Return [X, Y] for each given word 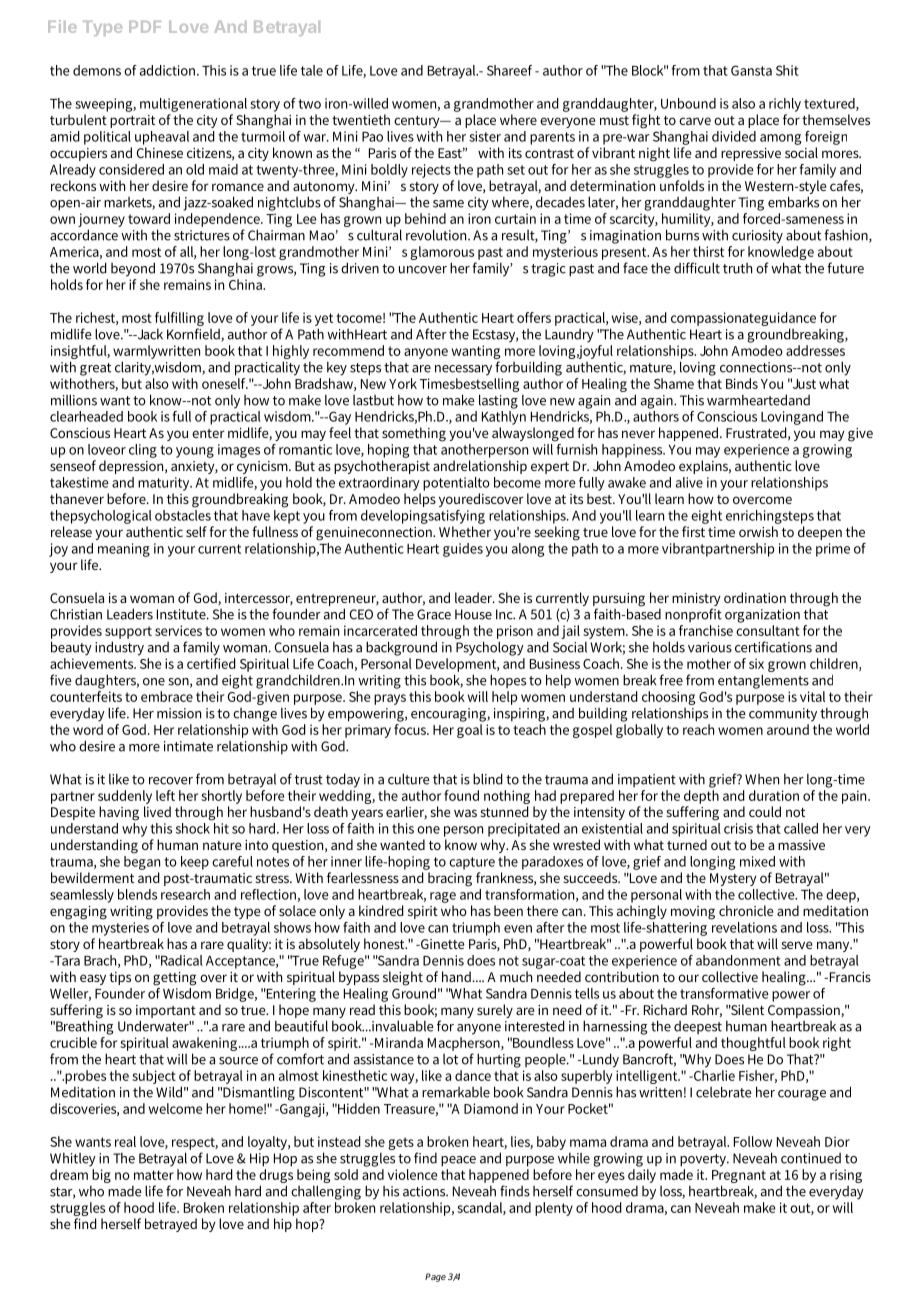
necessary [463, 370]
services [178, 630]
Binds [742, 383]
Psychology [490, 648]
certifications [773, 647]
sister [485, 136]
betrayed [171, 1225]
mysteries [121, 927]
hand [458, 976]
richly [785, 105]
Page [435, 1277]
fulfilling [179, 319]
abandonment [738, 960]
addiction [169, 70]
